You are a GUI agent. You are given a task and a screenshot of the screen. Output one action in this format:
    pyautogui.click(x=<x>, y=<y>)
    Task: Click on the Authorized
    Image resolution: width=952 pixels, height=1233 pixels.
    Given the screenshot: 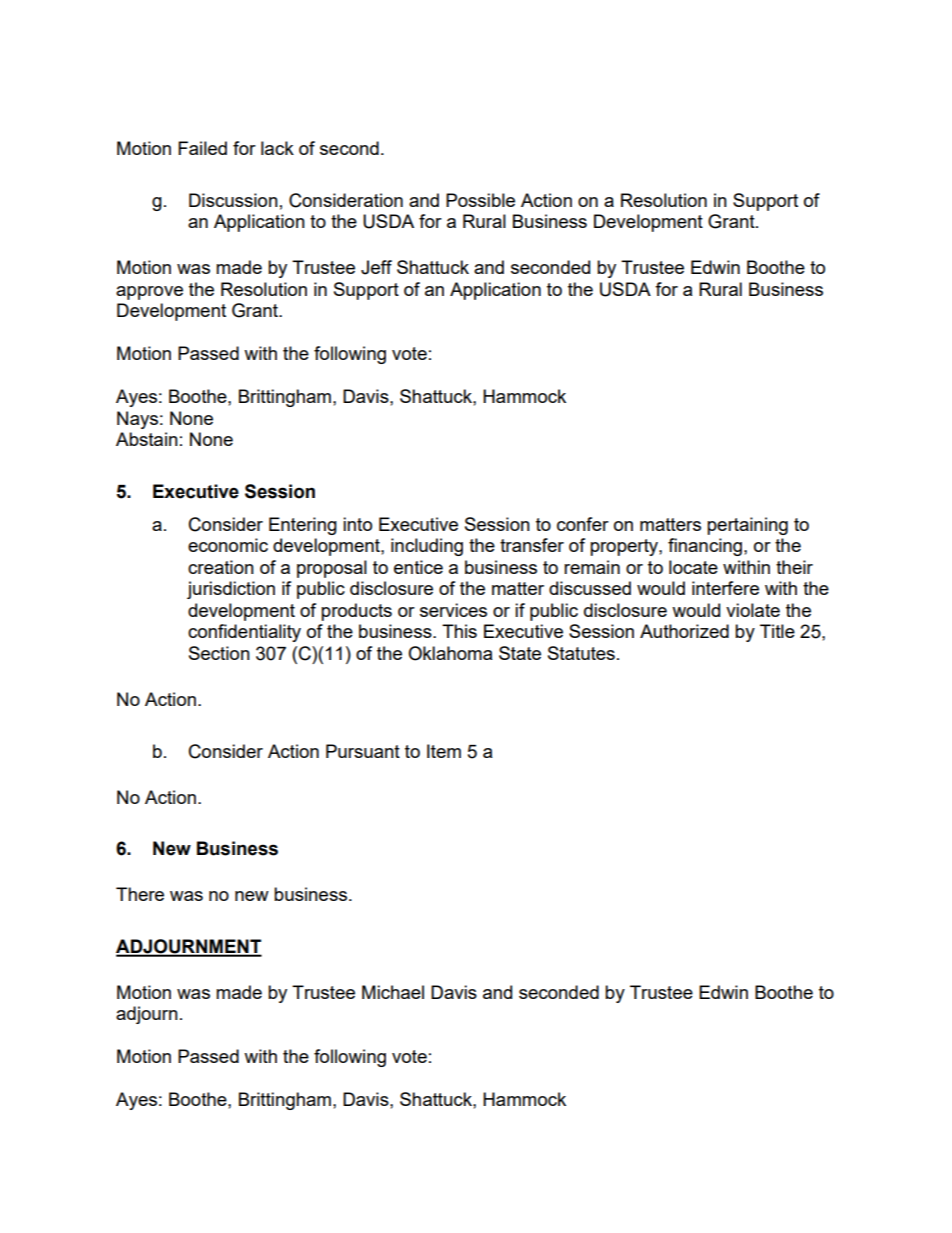 What is the action you would take?
    pyautogui.click(x=684, y=631)
